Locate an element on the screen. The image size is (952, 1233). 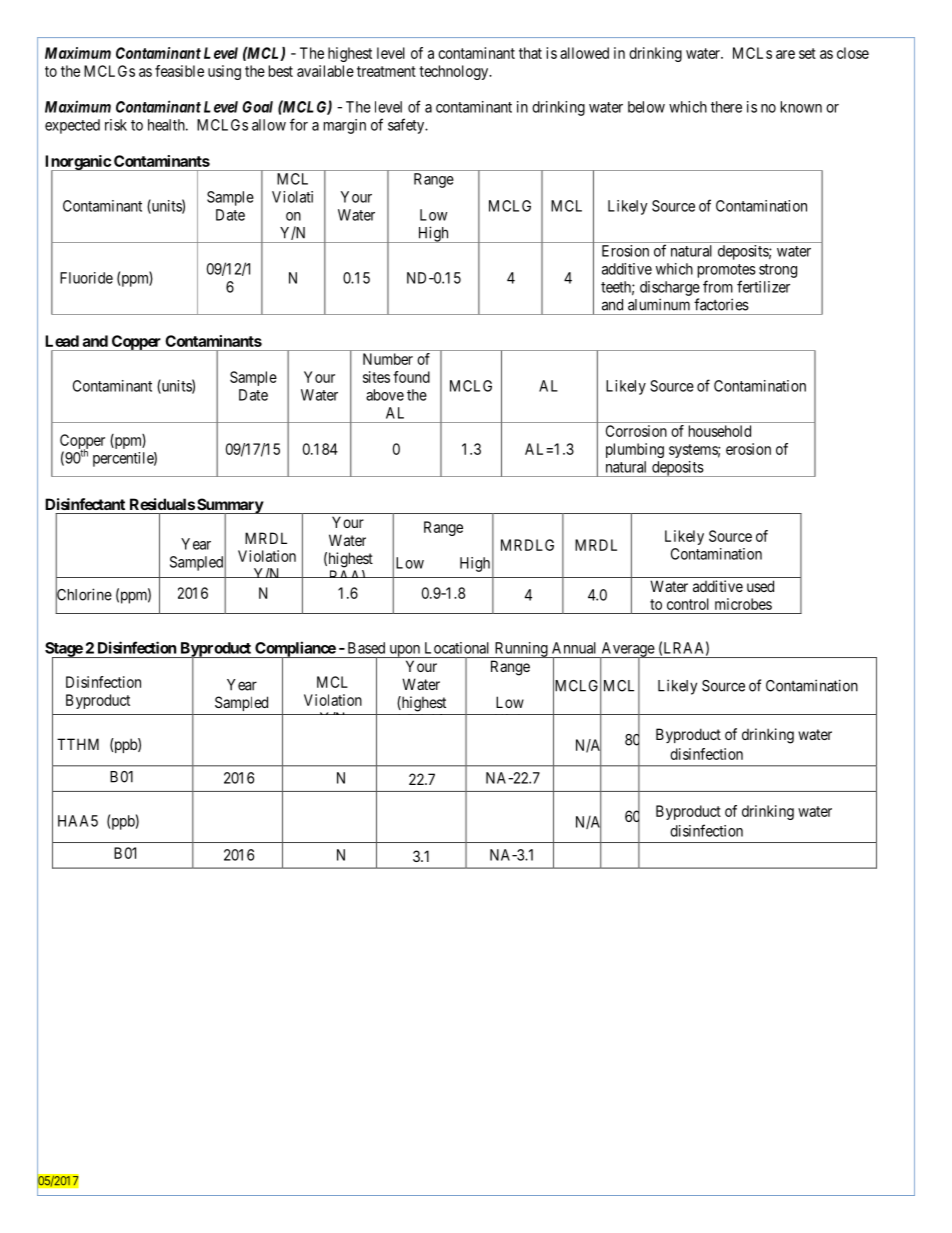
margin is located at coordinates (345, 126).
